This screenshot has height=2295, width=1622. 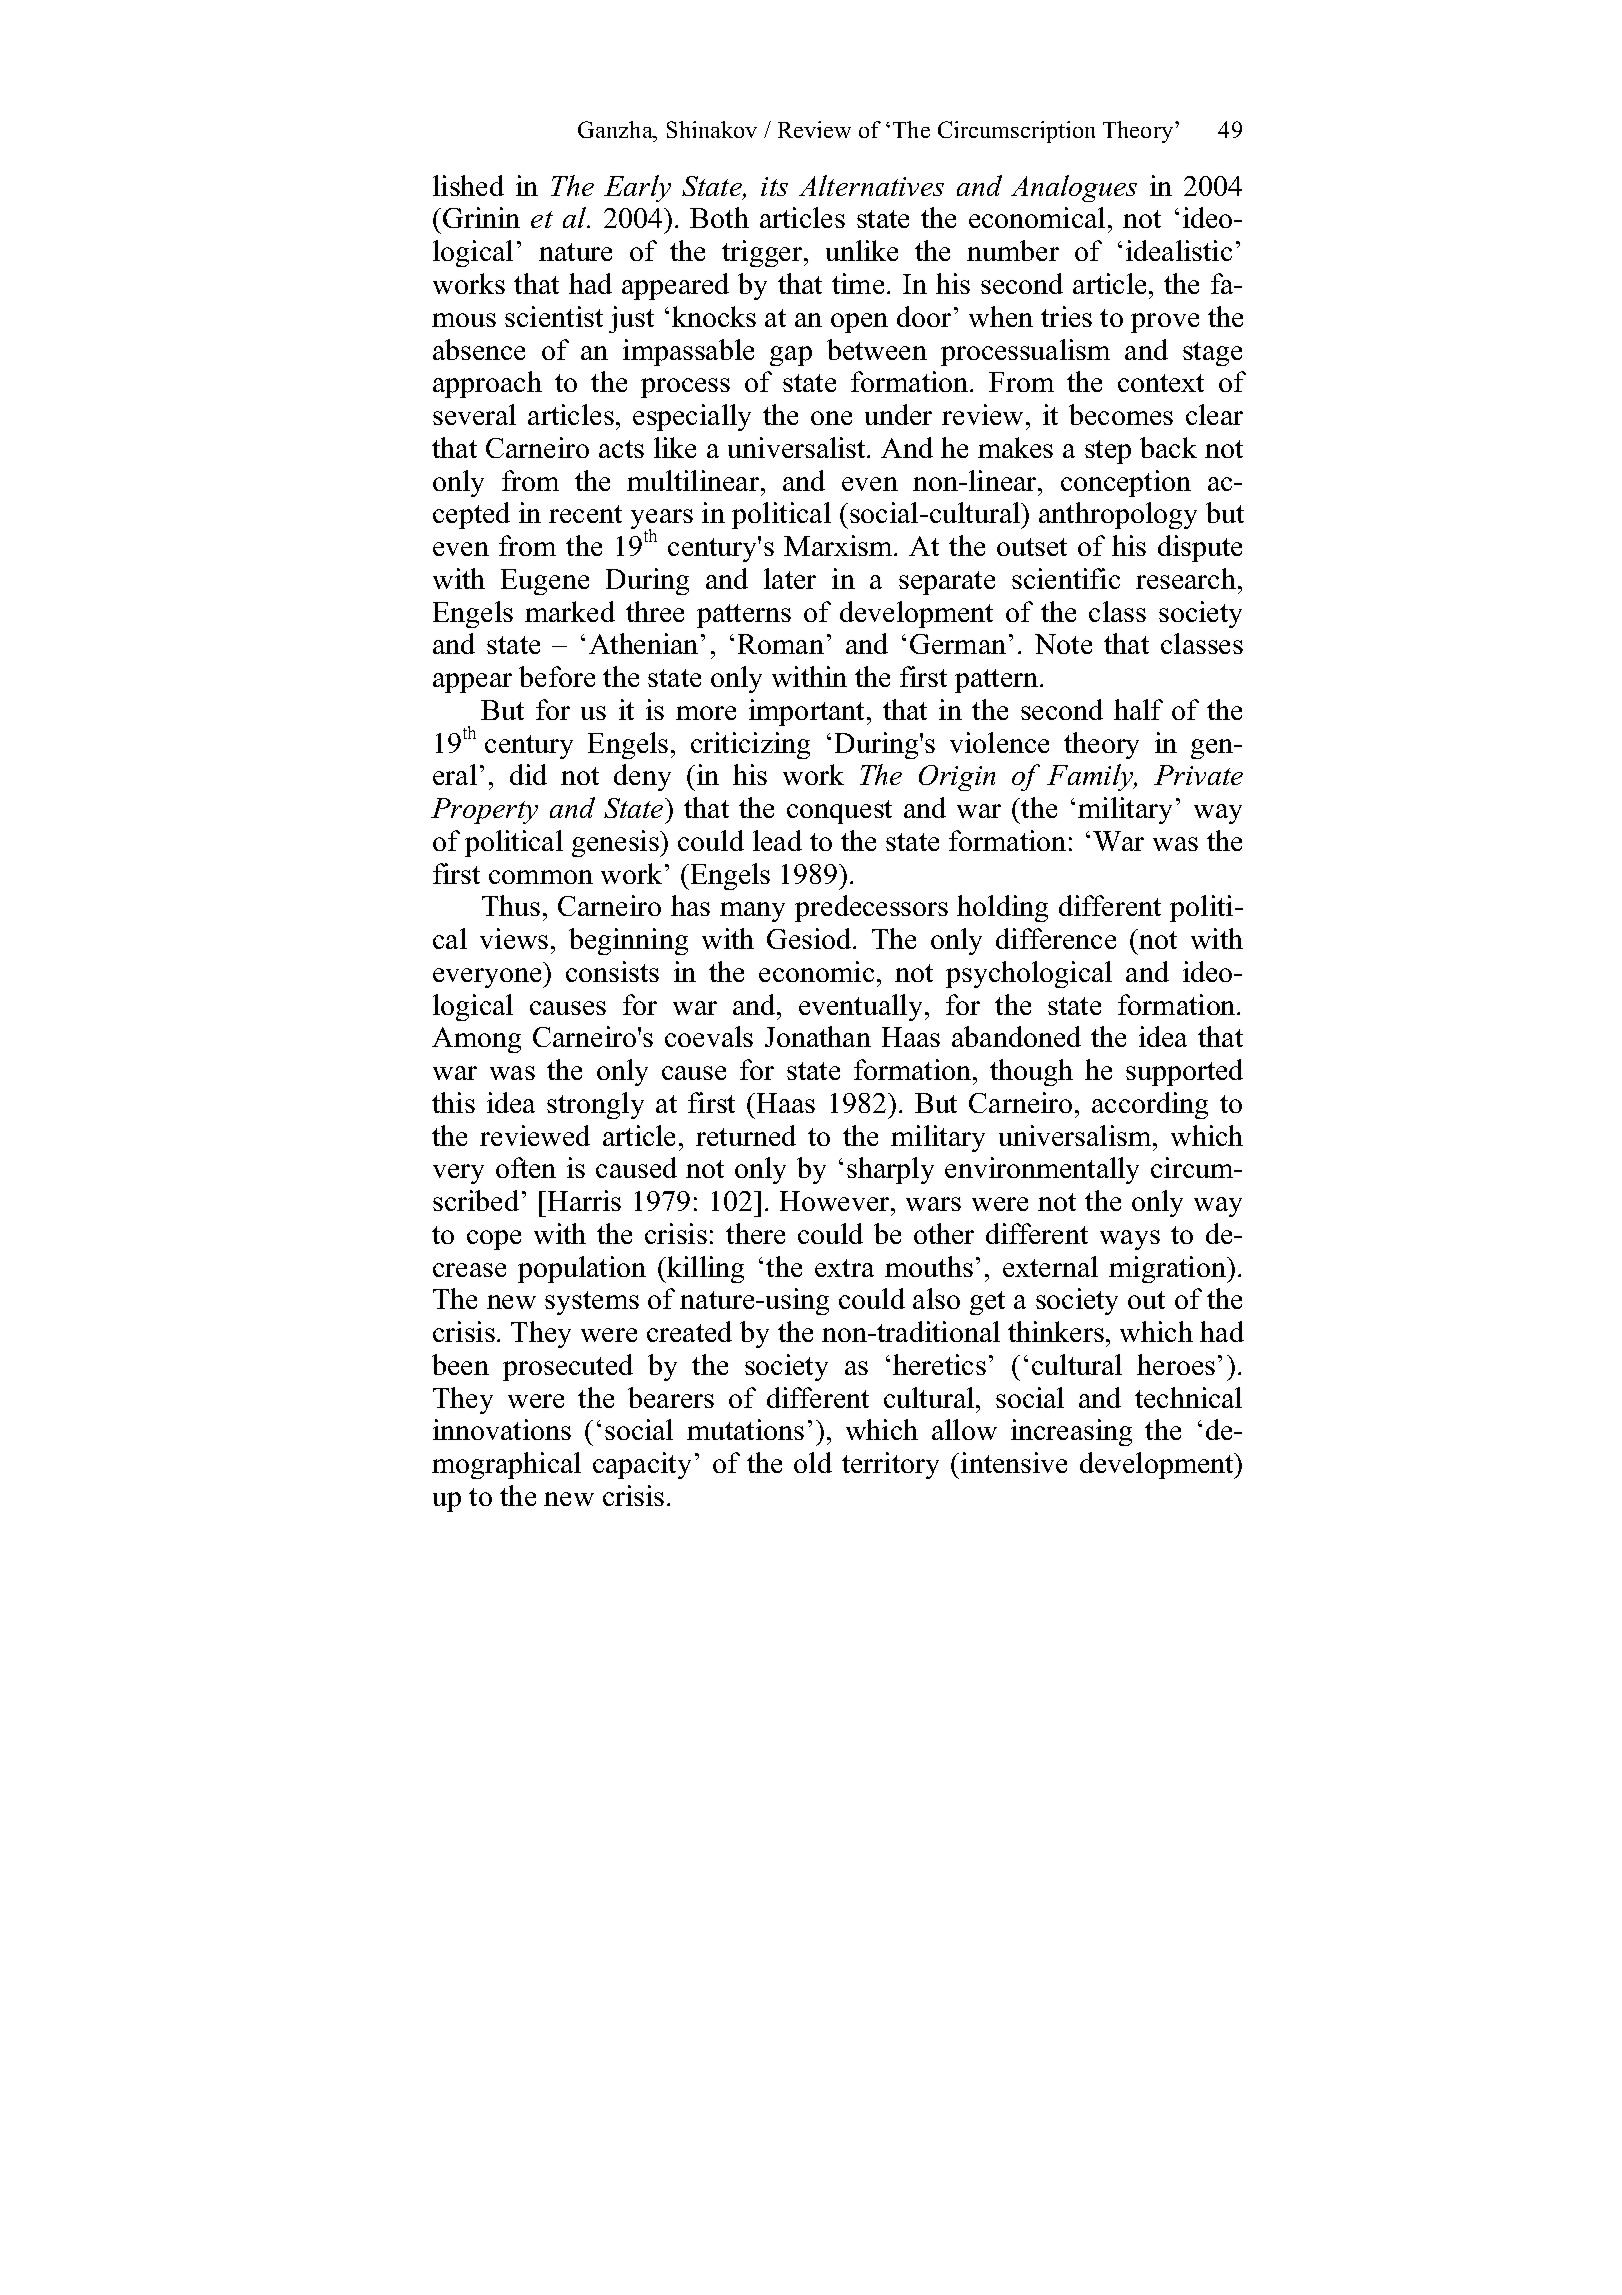 What do you see at coordinates (541, 877) in the screenshot?
I see `common` at bounding box center [541, 877].
